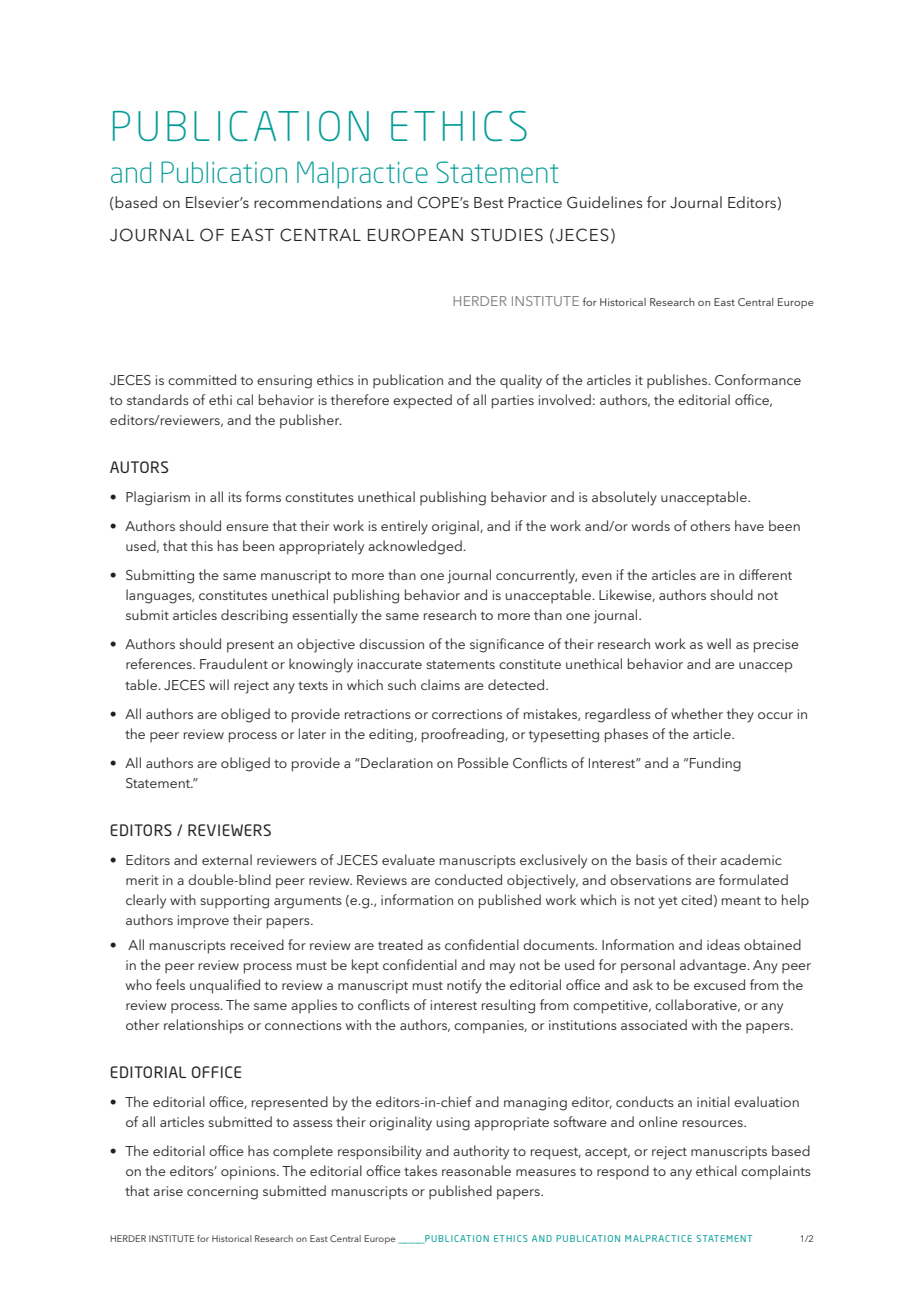 The height and width of the screenshot is (1308, 924). Describe the element at coordinates (318, 202) in the screenshot. I see `recommendations` at that location.
